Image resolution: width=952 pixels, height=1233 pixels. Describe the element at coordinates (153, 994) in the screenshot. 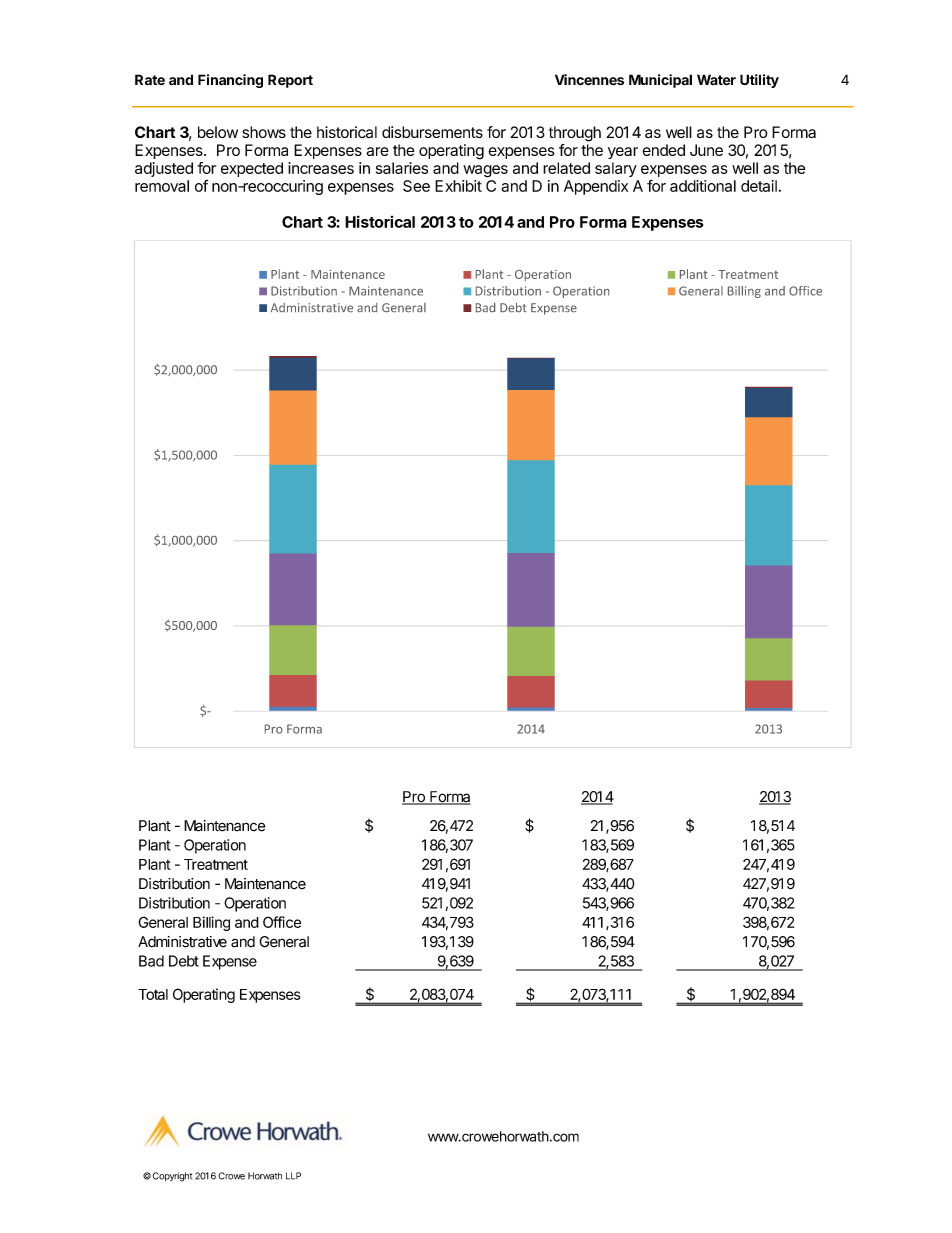

I see `Total` at that location.
